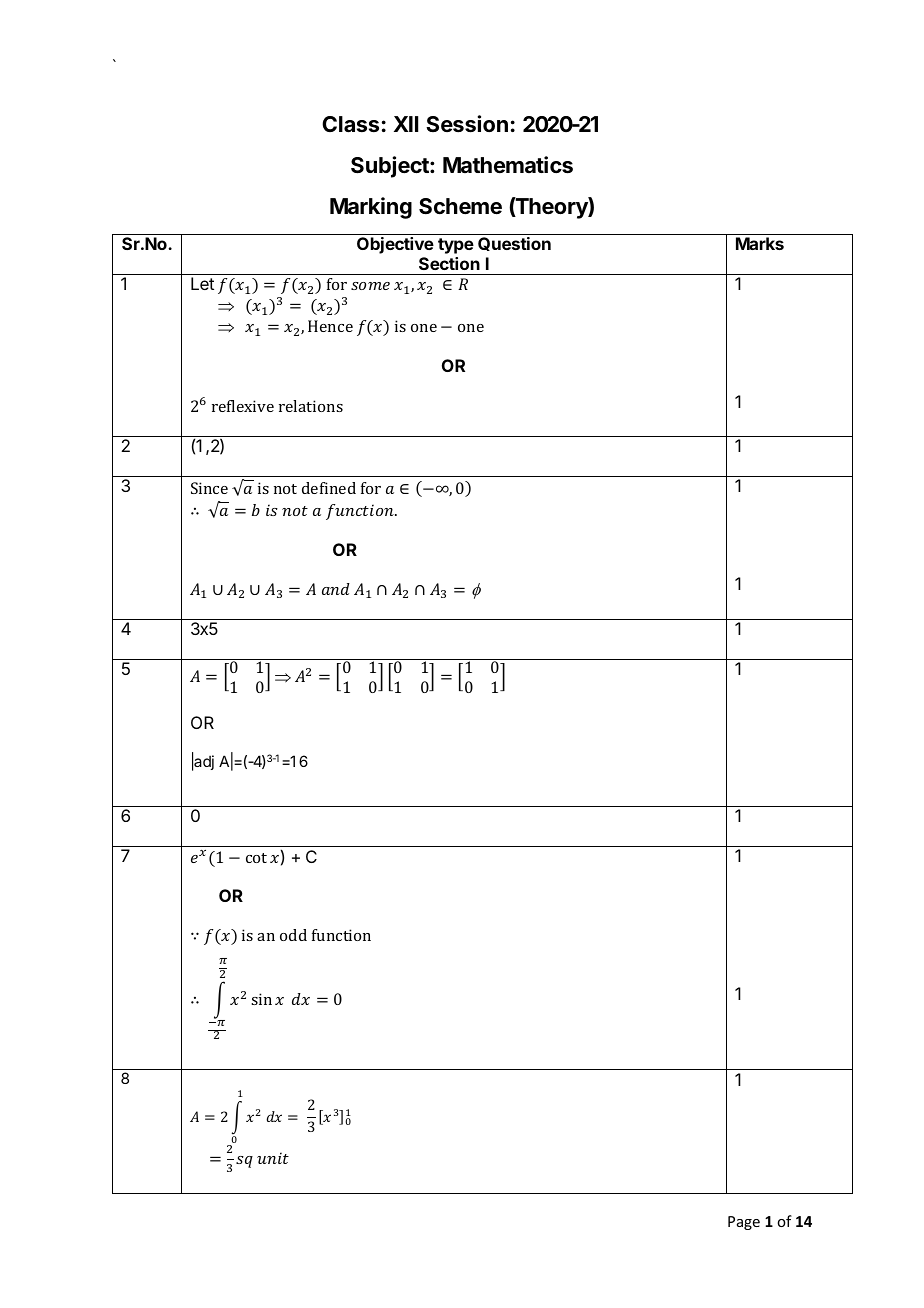 The height and width of the screenshot is (1308, 924). Describe the element at coordinates (256, 858) in the screenshot. I see `cot` at that location.
